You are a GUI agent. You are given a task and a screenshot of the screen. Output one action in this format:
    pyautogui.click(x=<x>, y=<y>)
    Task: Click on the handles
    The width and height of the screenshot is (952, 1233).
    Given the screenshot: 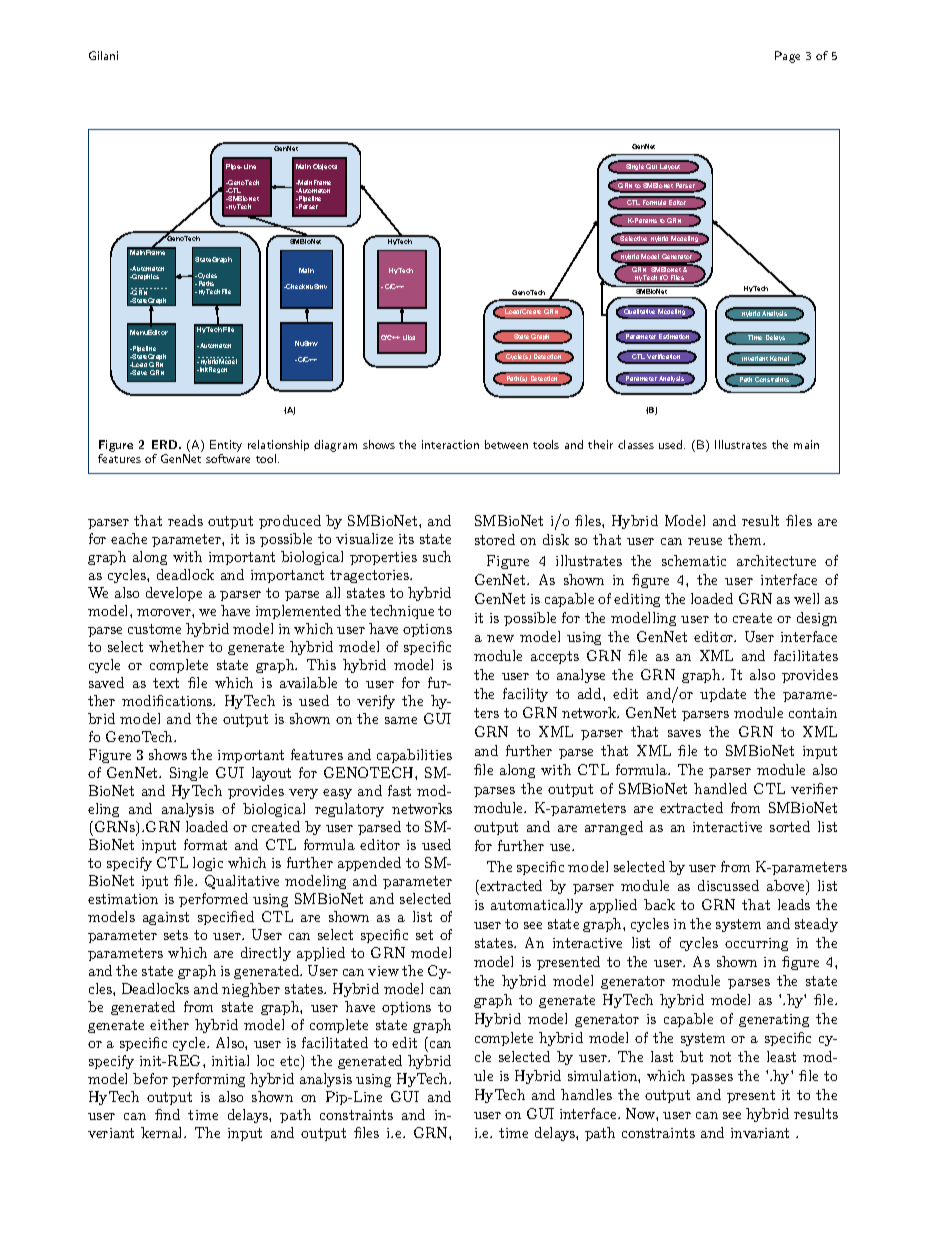 What is the action you would take?
    pyautogui.click(x=586, y=1094)
